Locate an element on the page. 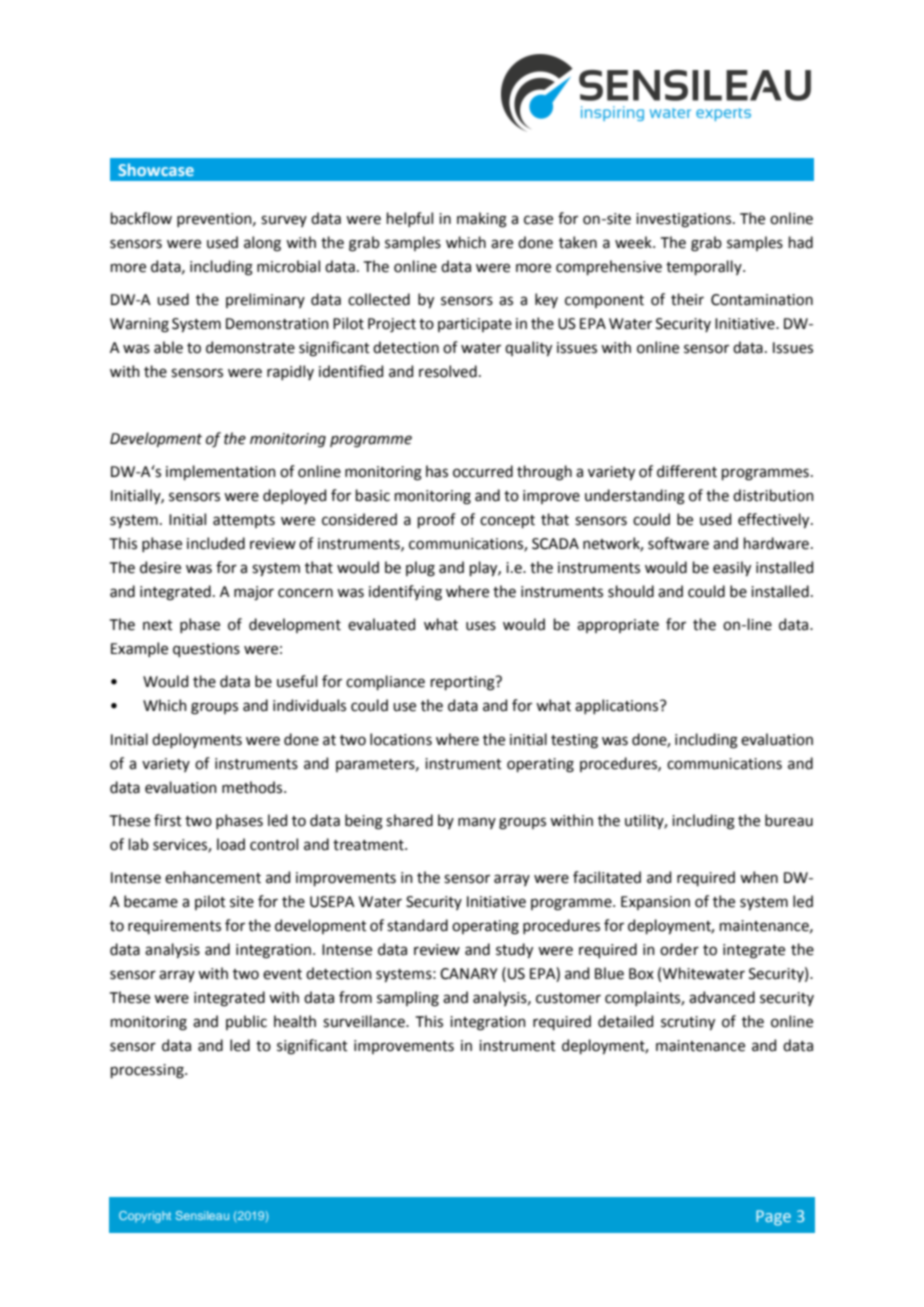 This page has width=924, height=1307. reporting is located at coordinates (464, 683).
